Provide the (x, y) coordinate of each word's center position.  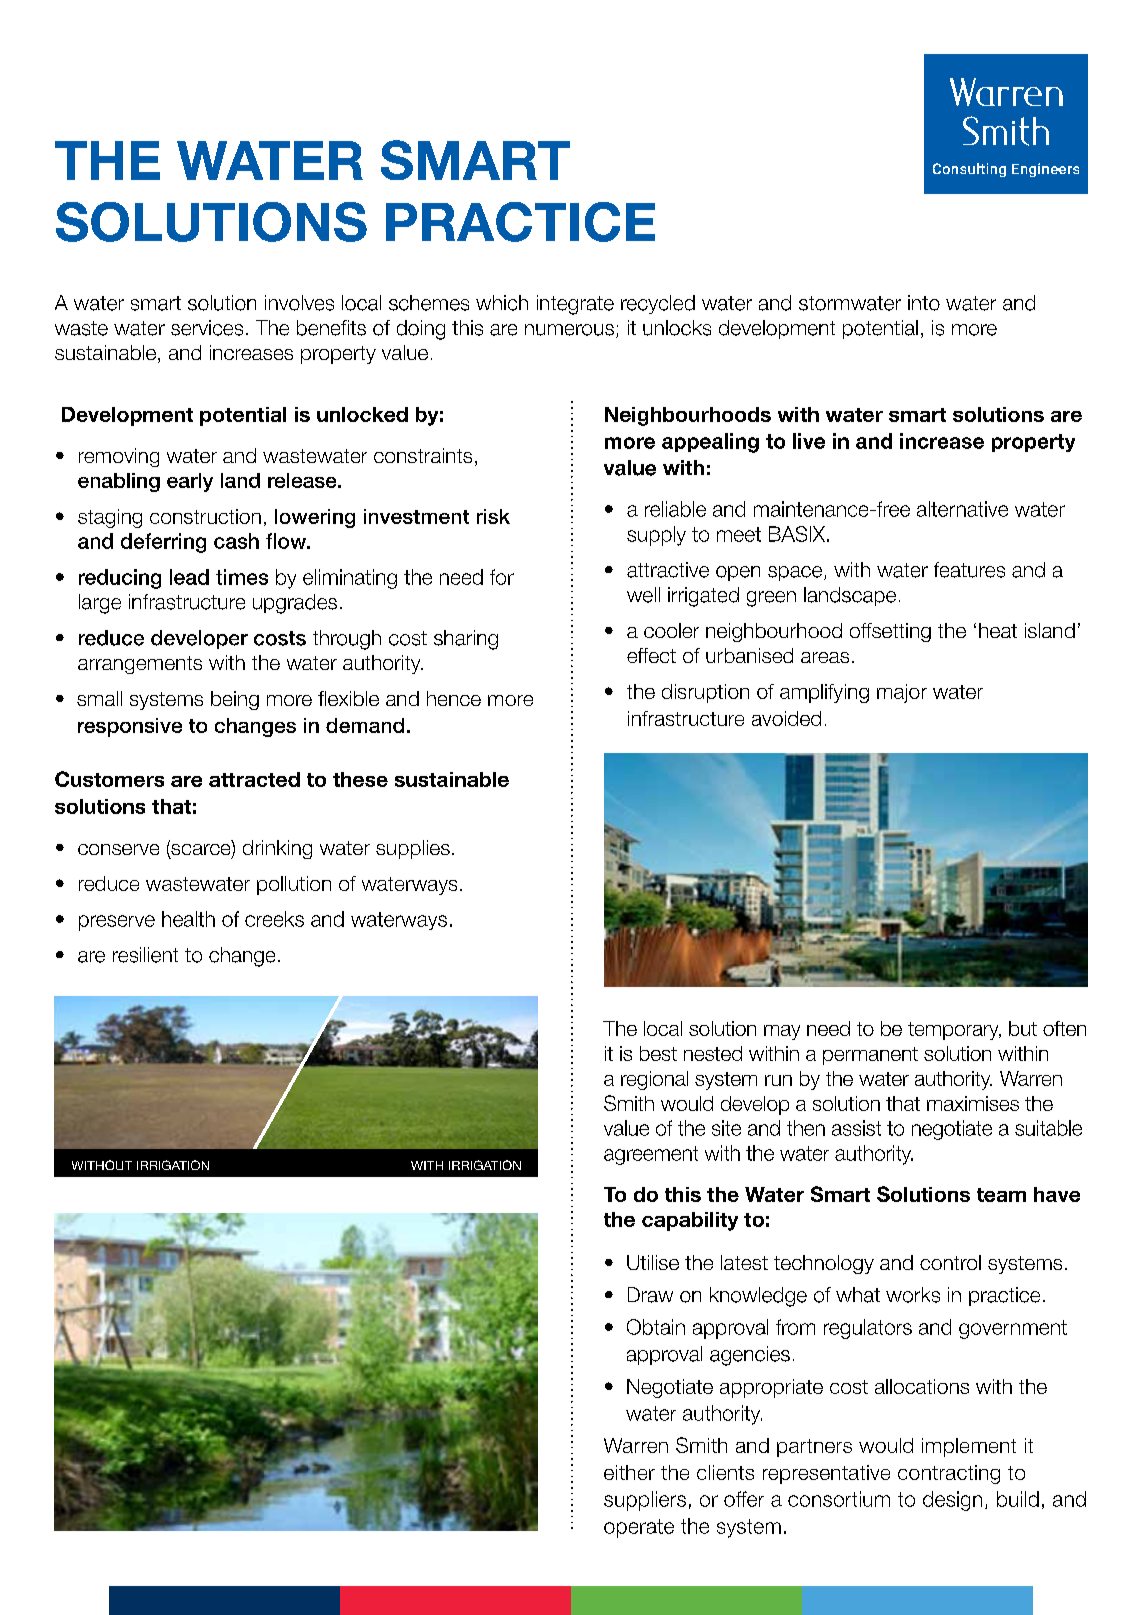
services (207, 328)
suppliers (645, 1501)
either (629, 1472)
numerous (569, 330)
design (952, 1501)
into (924, 303)
